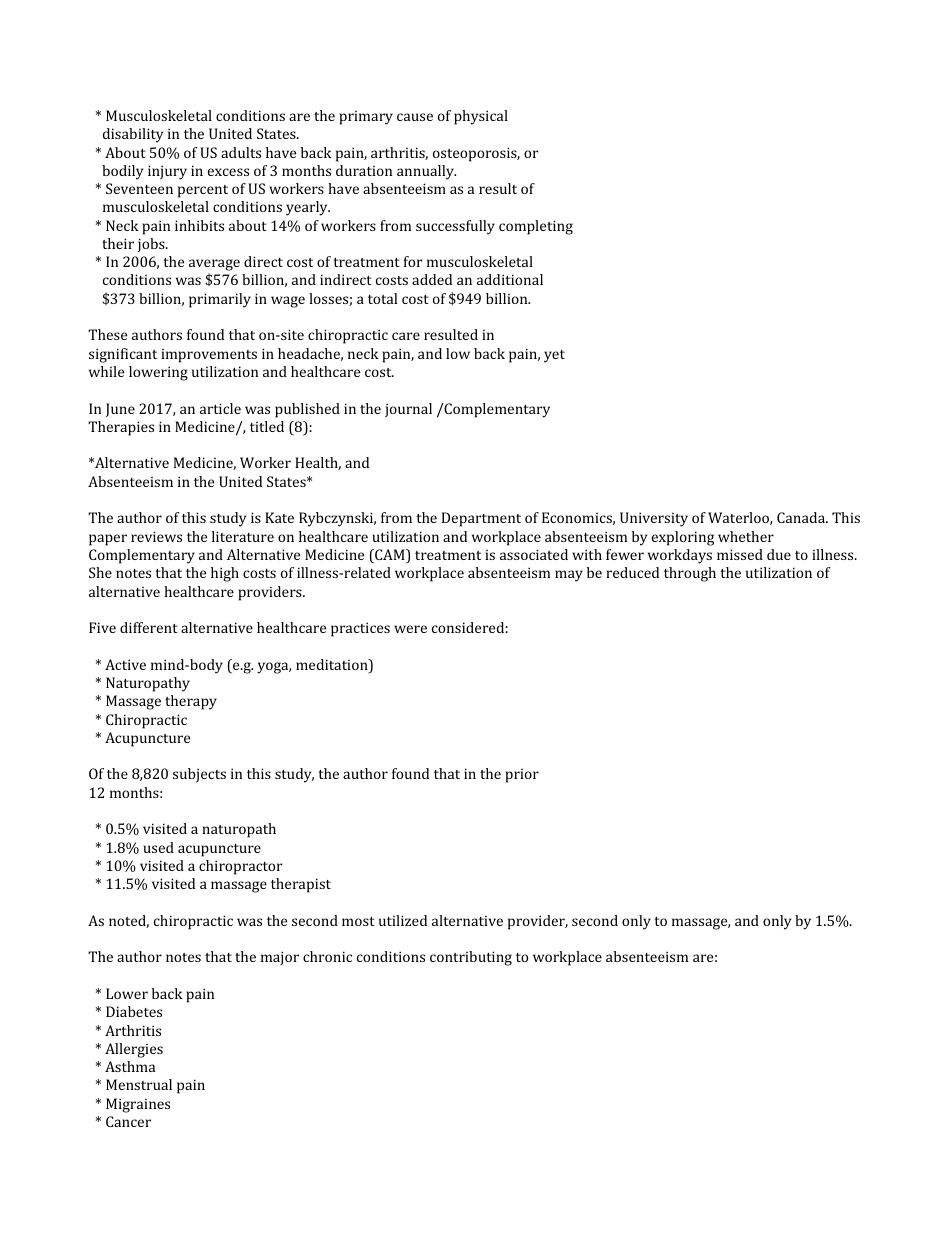  I want to click on annually, so click(426, 172).
